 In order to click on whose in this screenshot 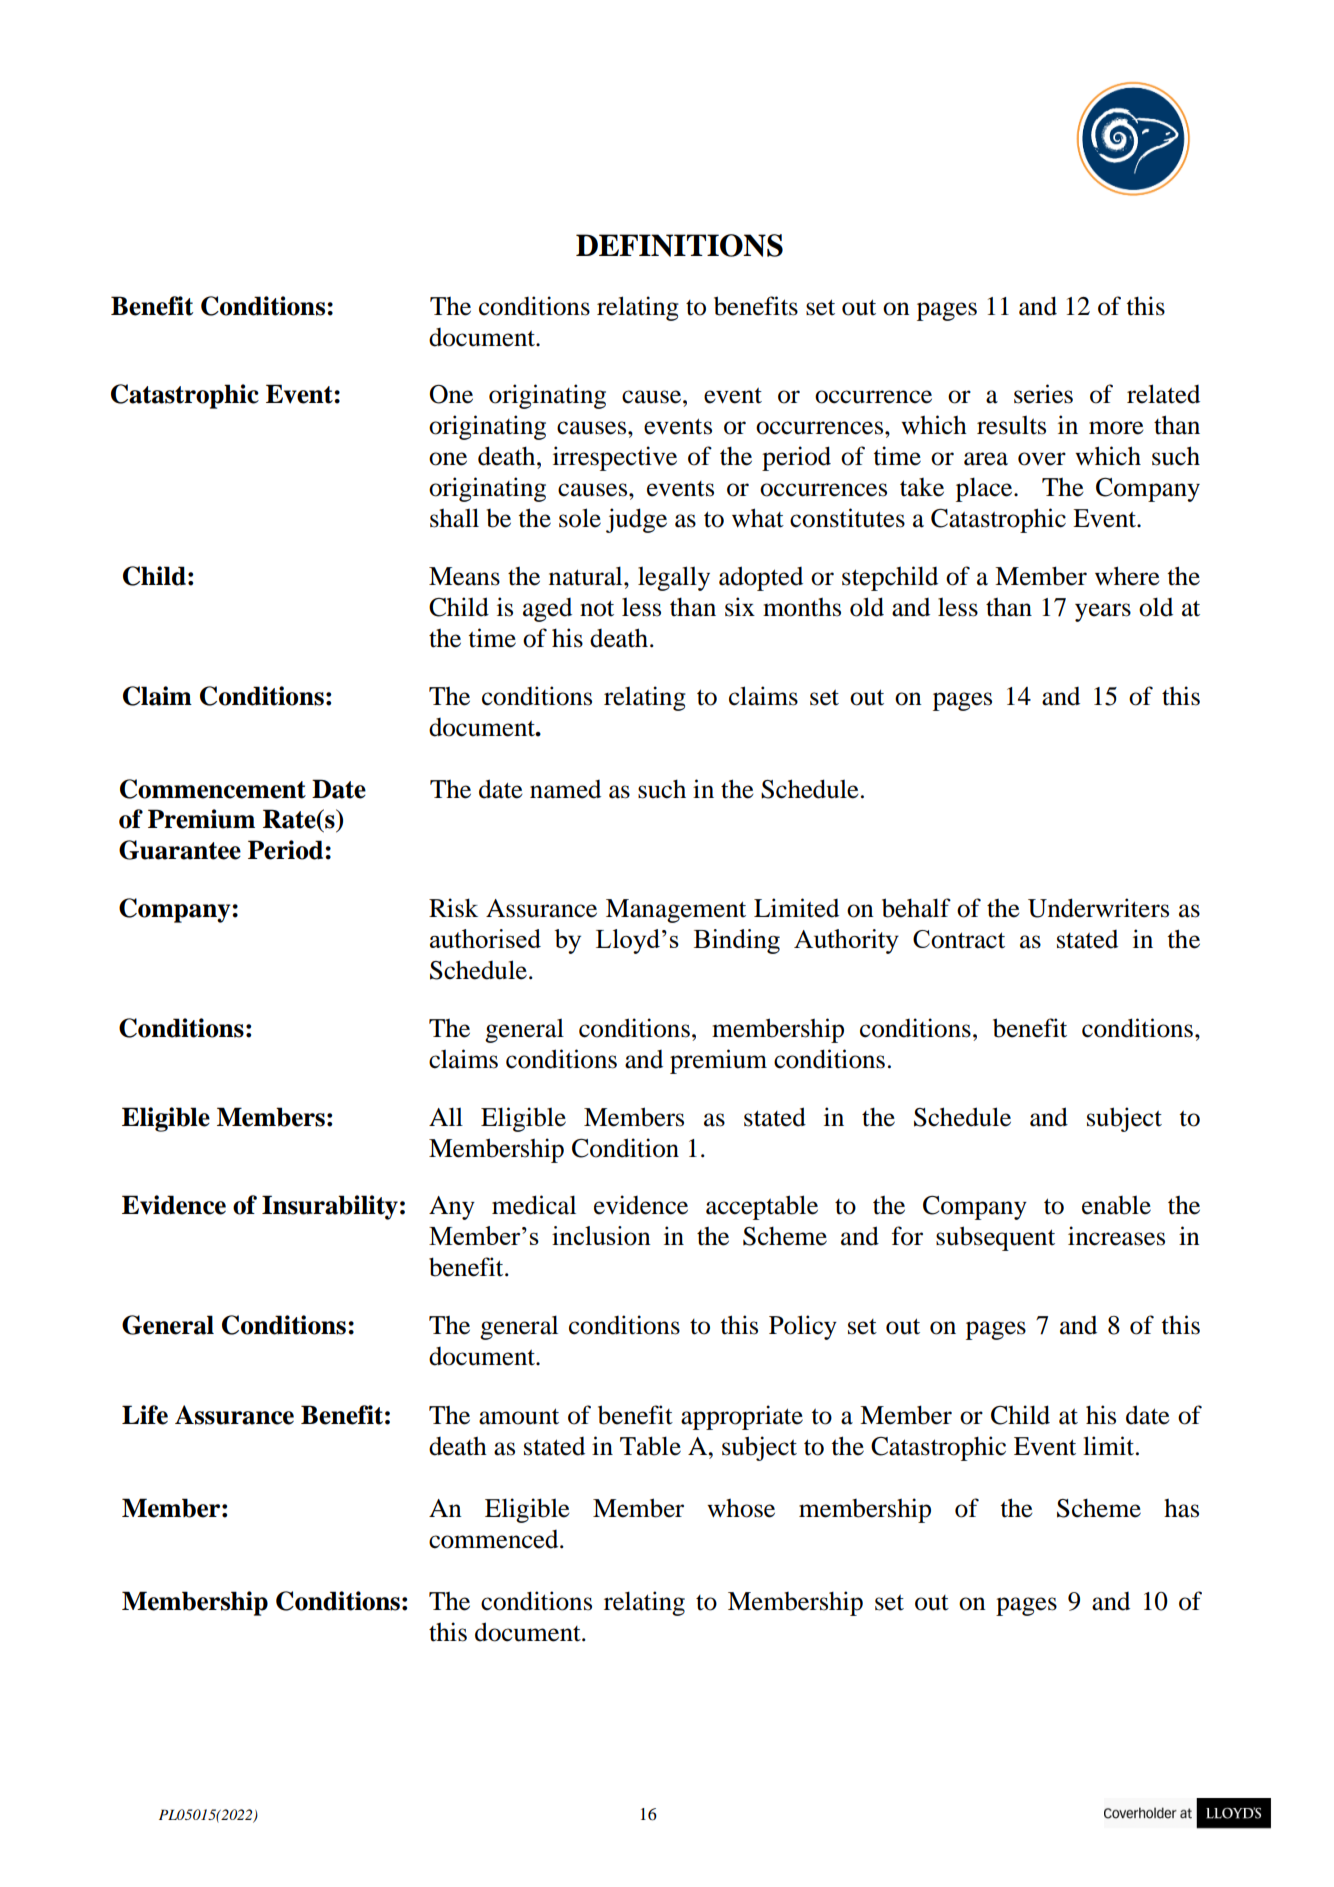, I will do `click(741, 1508)`.
